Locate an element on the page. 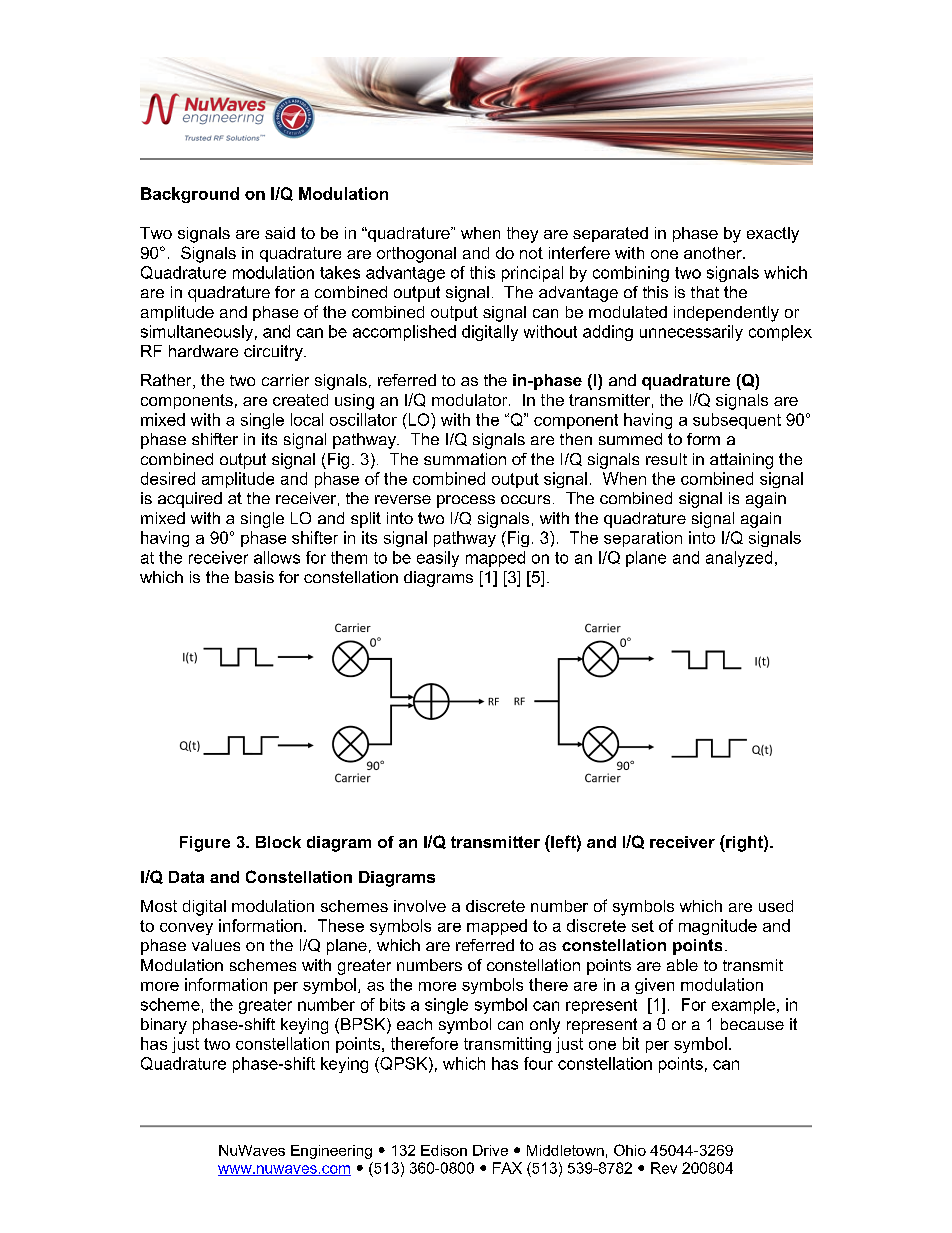 The width and height of the document is (952, 1233). desired is located at coordinates (168, 478).
